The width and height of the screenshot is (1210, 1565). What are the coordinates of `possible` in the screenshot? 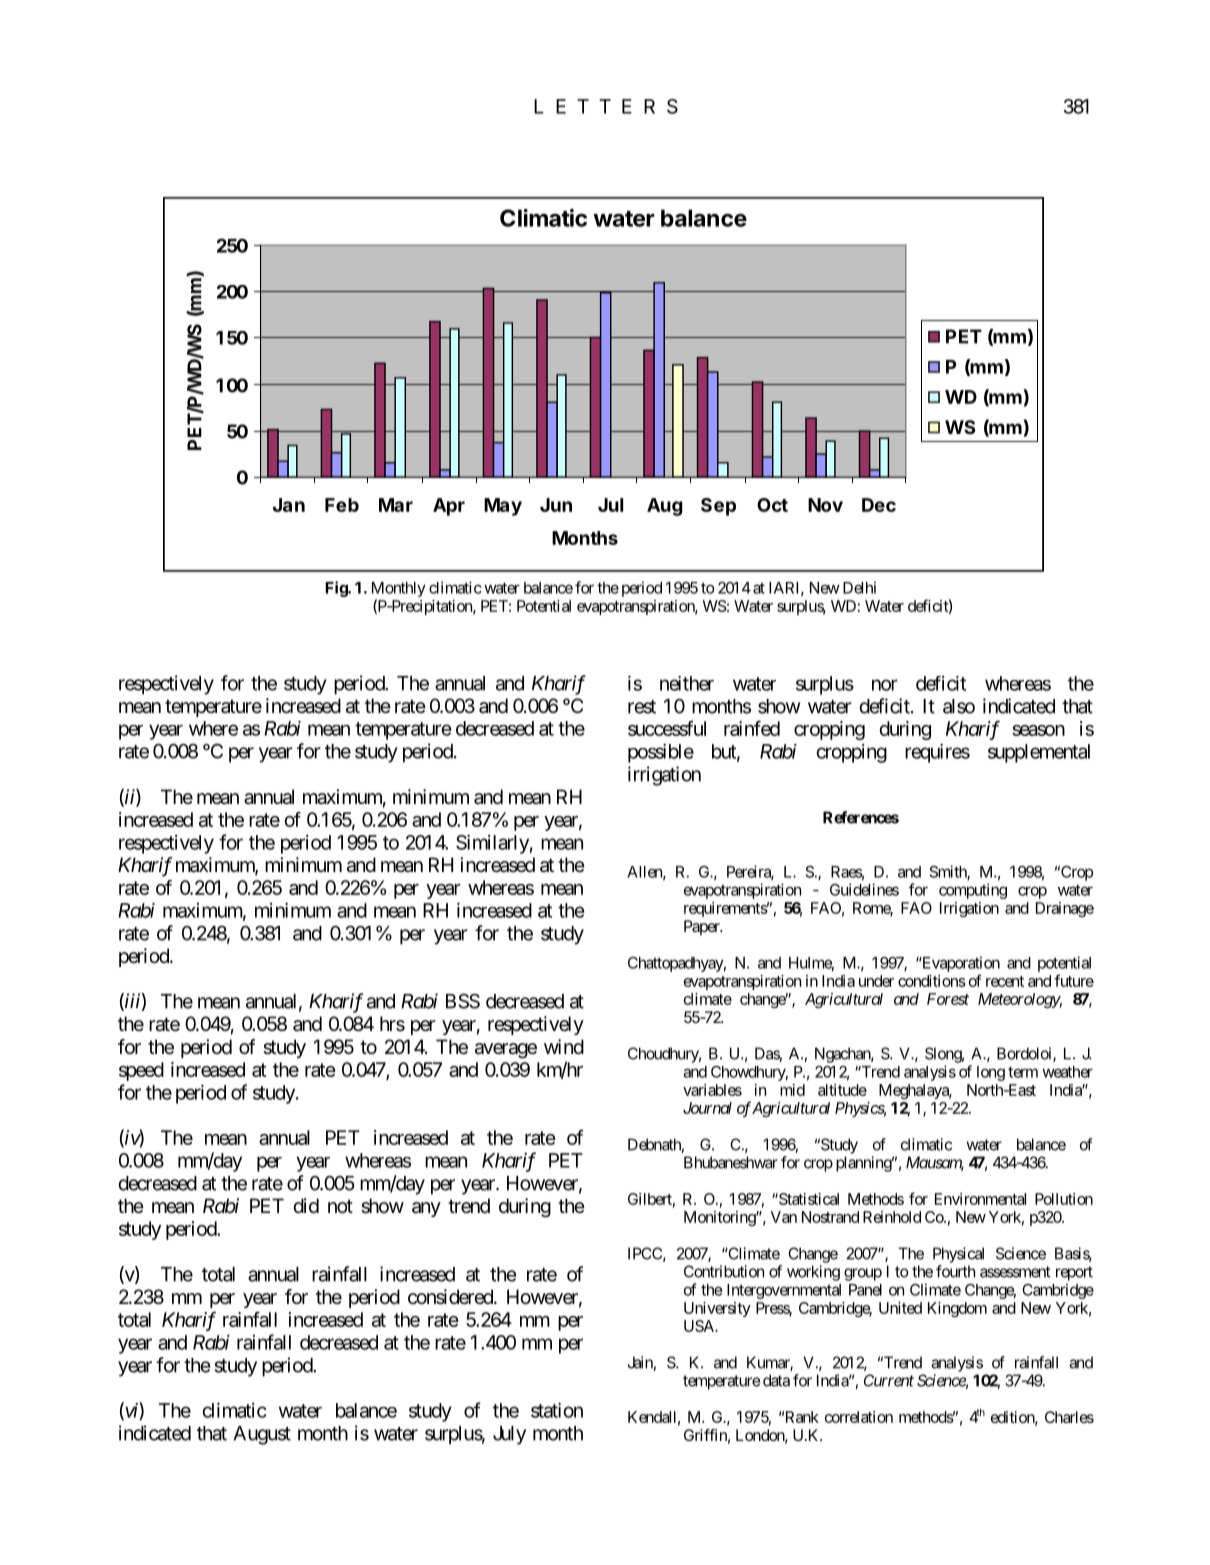 It's located at (661, 753).
